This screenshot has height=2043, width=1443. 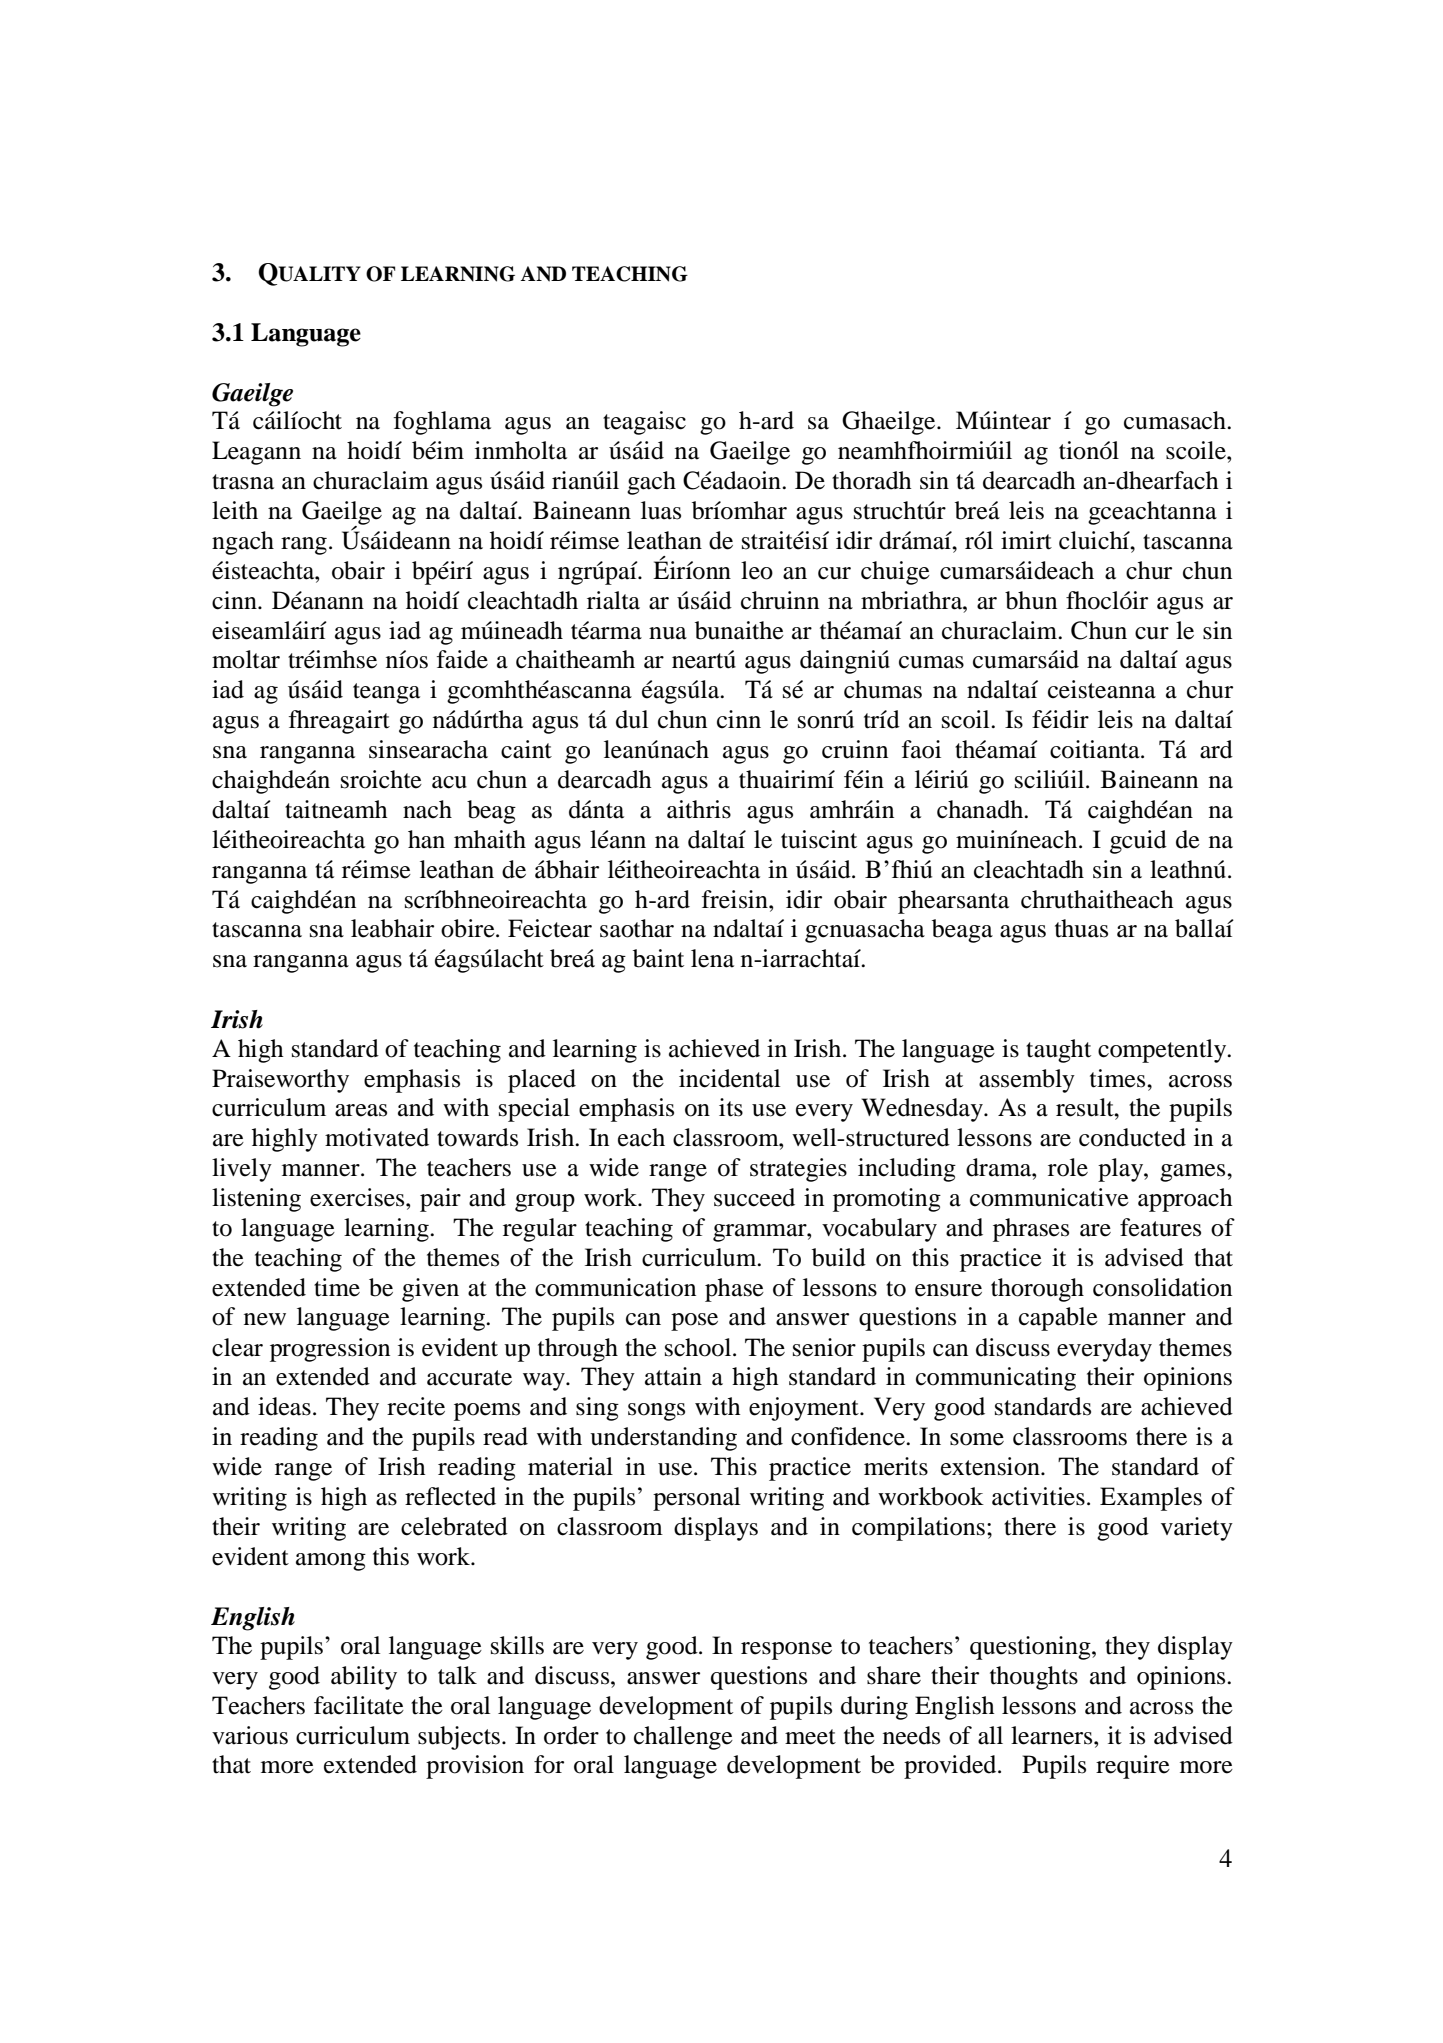 What do you see at coordinates (1058, 1051) in the screenshot?
I see `taught` at bounding box center [1058, 1051].
